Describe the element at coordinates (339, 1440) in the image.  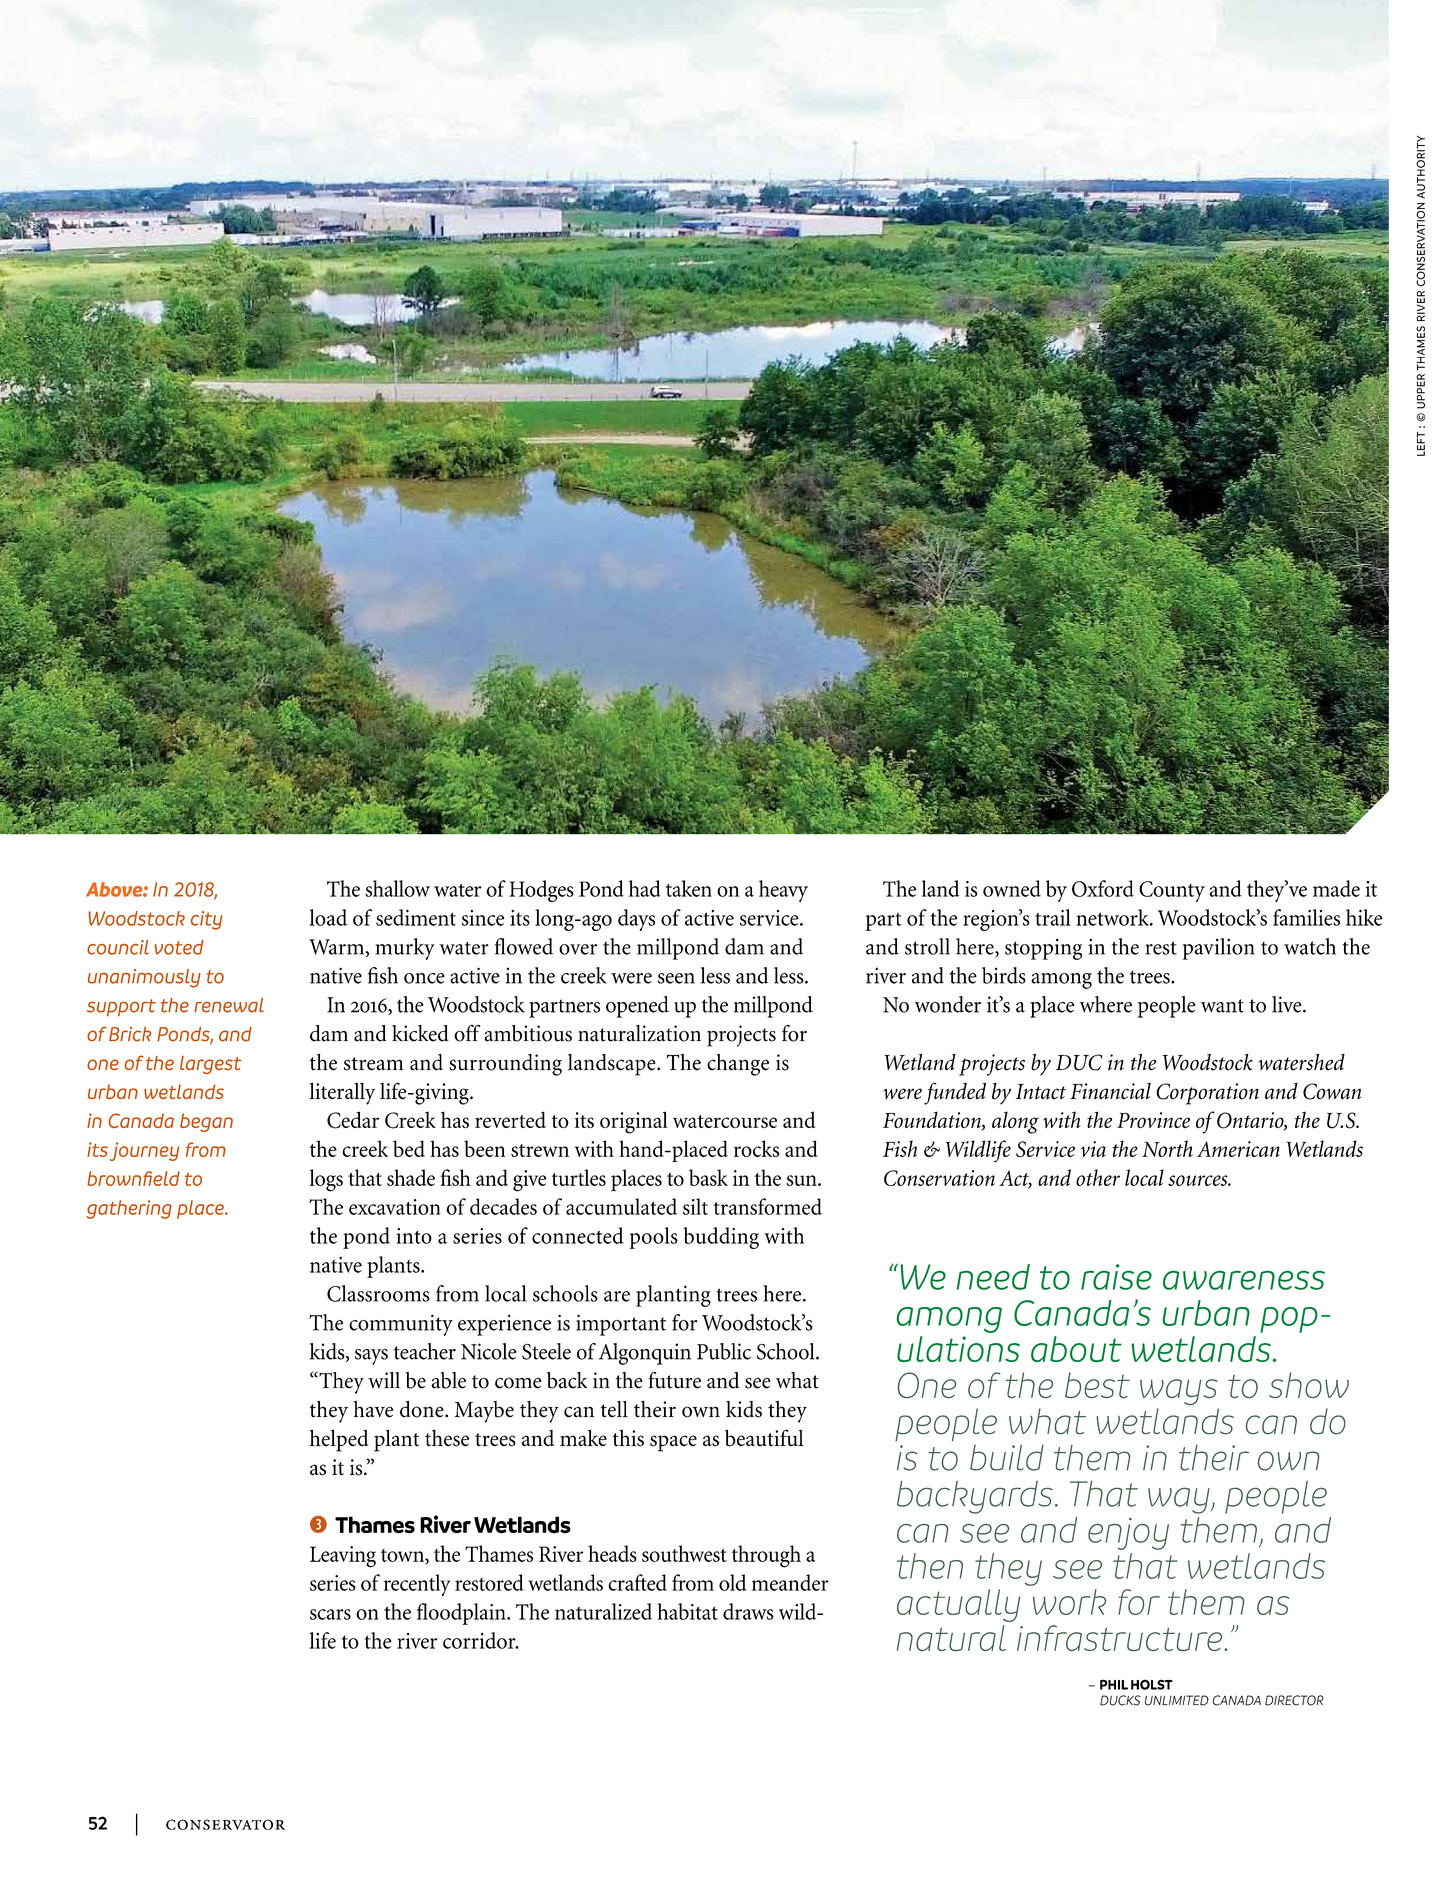
I see `helped` at that location.
